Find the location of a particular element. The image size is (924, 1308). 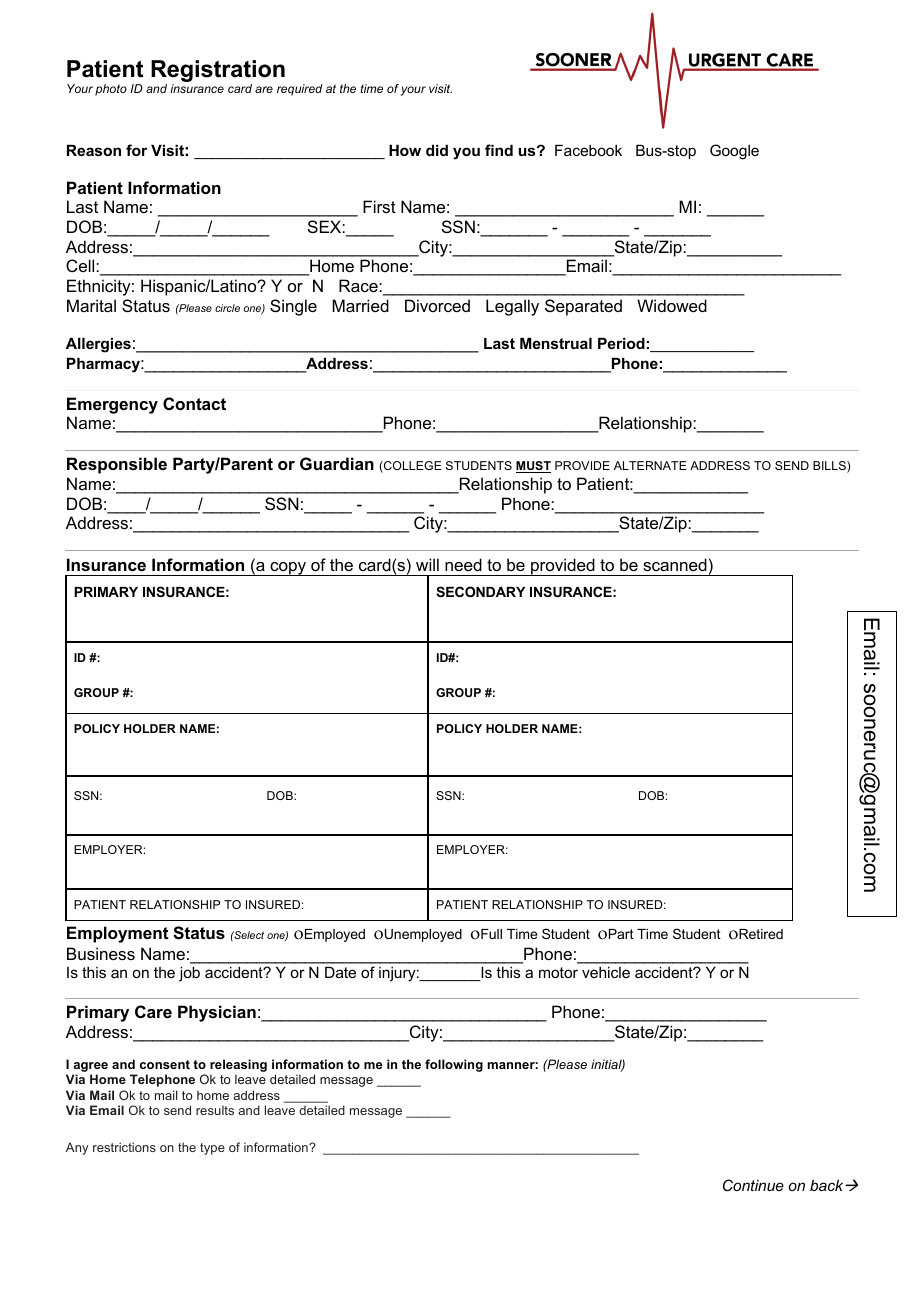

copy is located at coordinates (288, 569).
